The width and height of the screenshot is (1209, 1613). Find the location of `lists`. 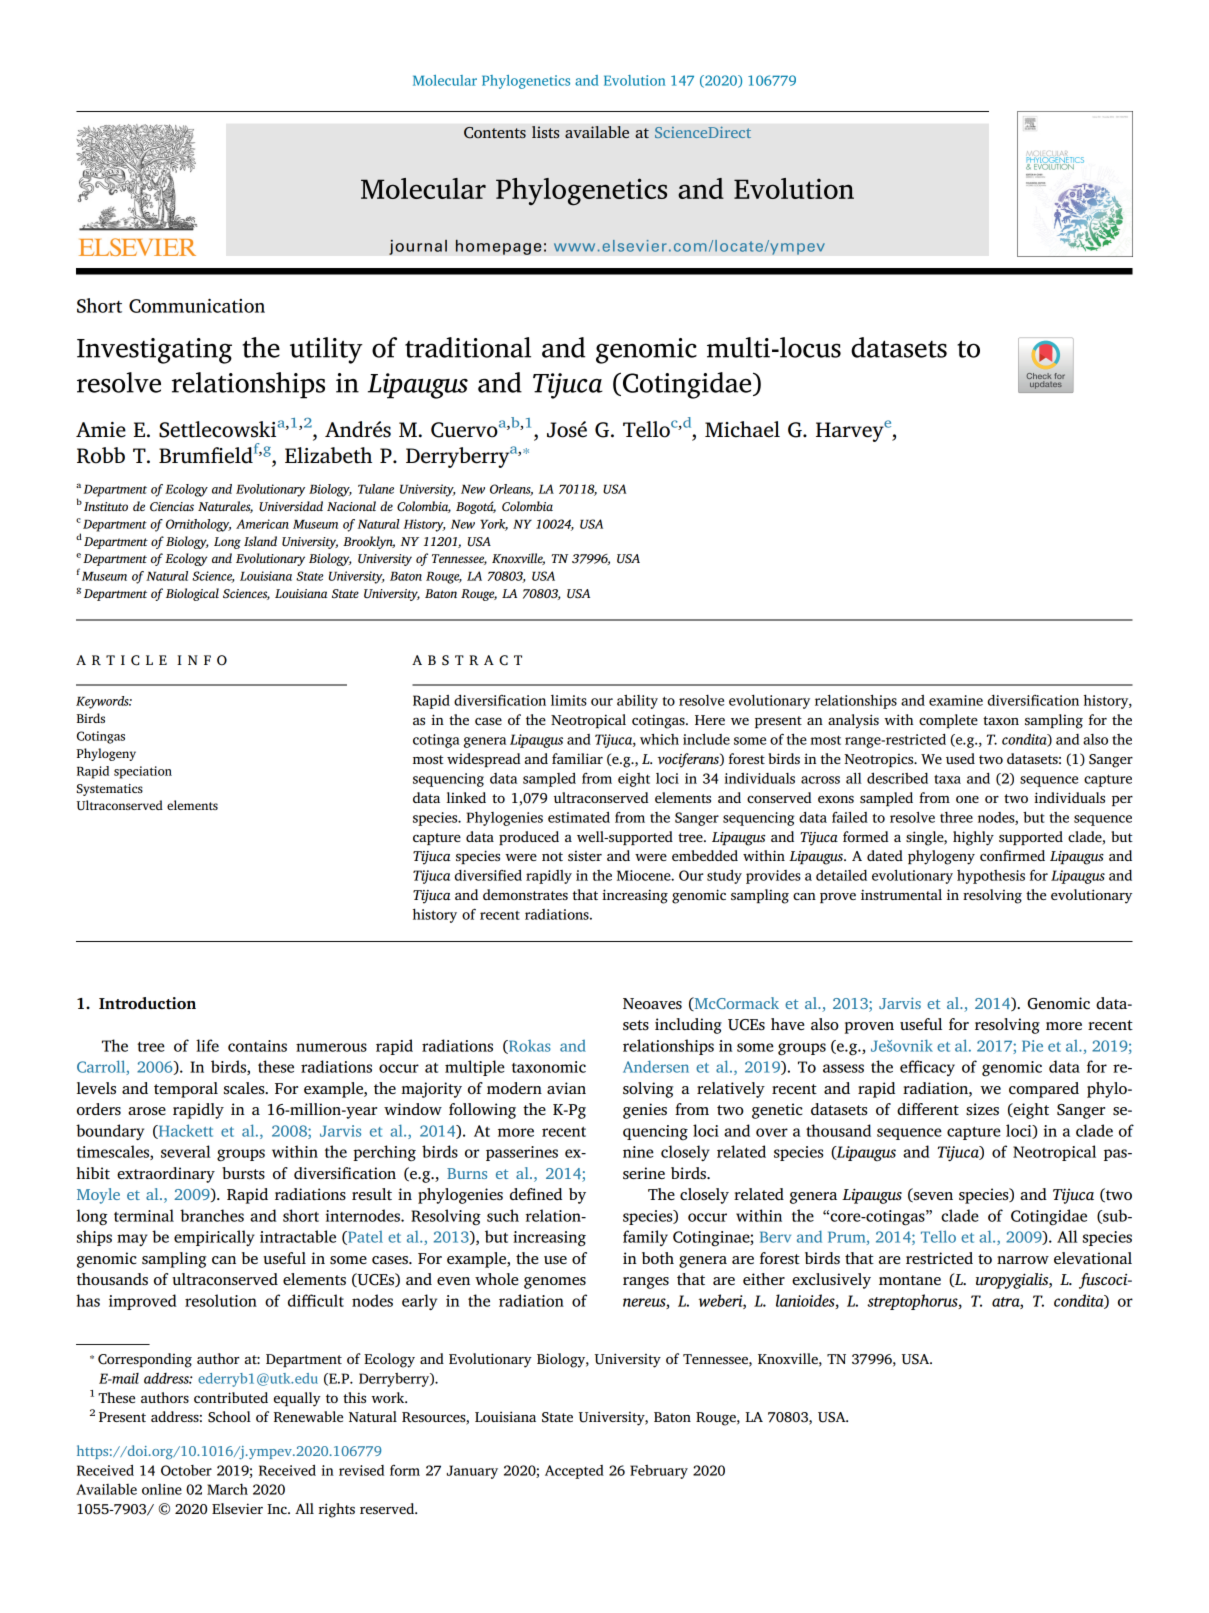

lists is located at coordinates (546, 132).
